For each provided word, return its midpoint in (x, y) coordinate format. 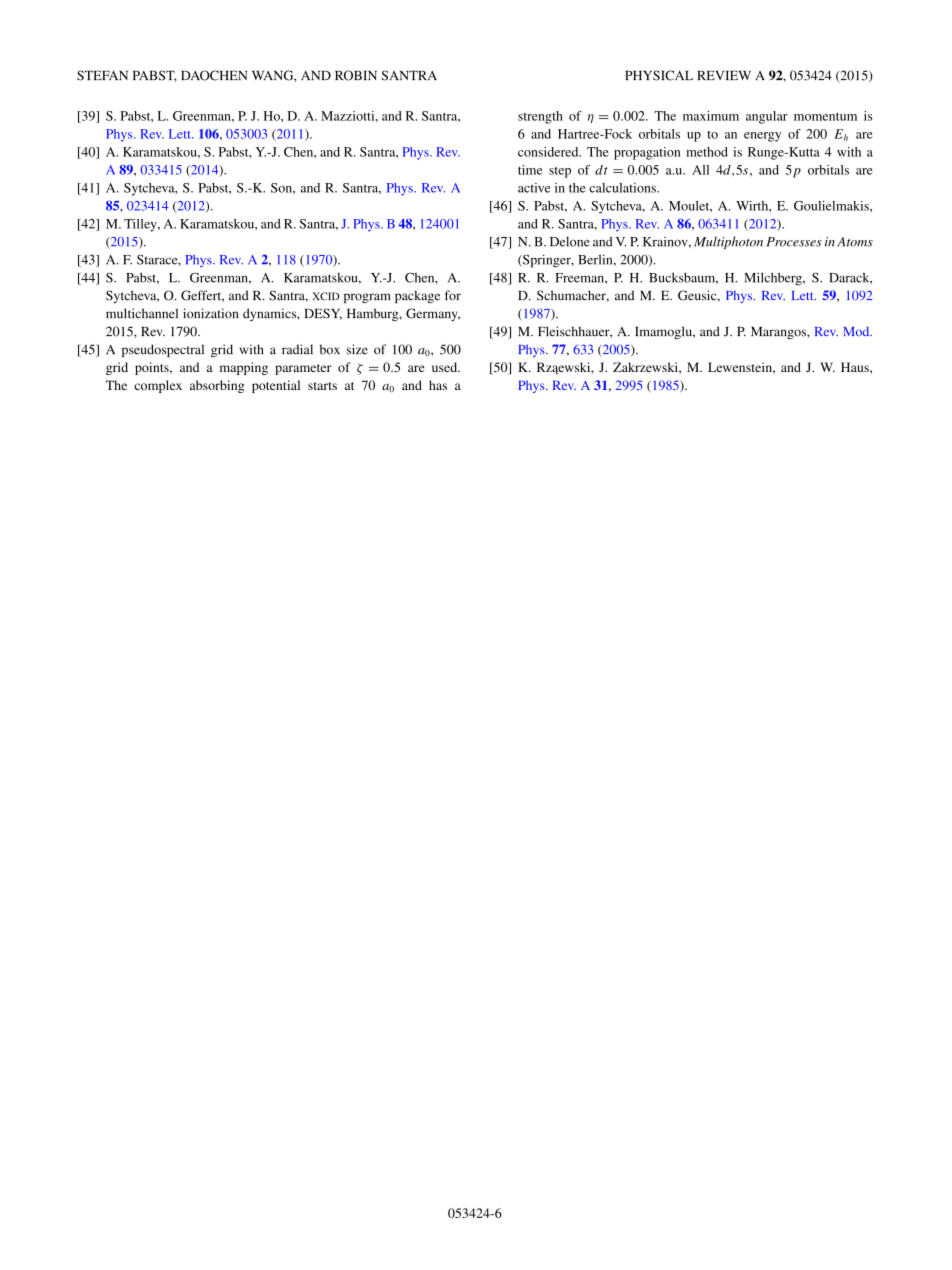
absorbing (217, 386)
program (367, 298)
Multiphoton (728, 242)
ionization (210, 313)
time (530, 170)
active (534, 188)
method (707, 152)
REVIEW (724, 75)
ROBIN (356, 75)
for (453, 295)
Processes (794, 242)
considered (549, 152)
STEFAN (102, 75)
